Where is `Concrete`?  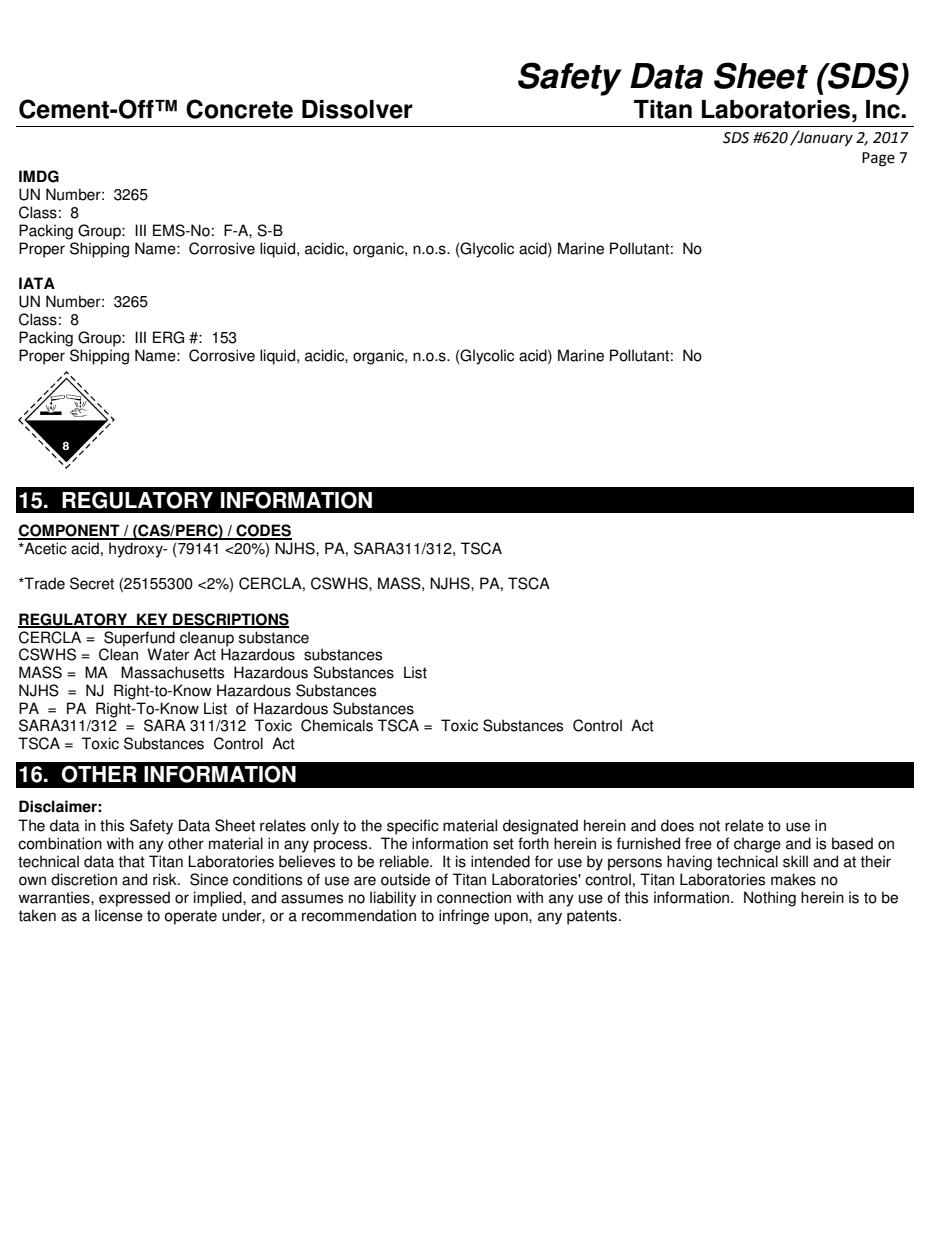 Concrete is located at coordinates (239, 109).
